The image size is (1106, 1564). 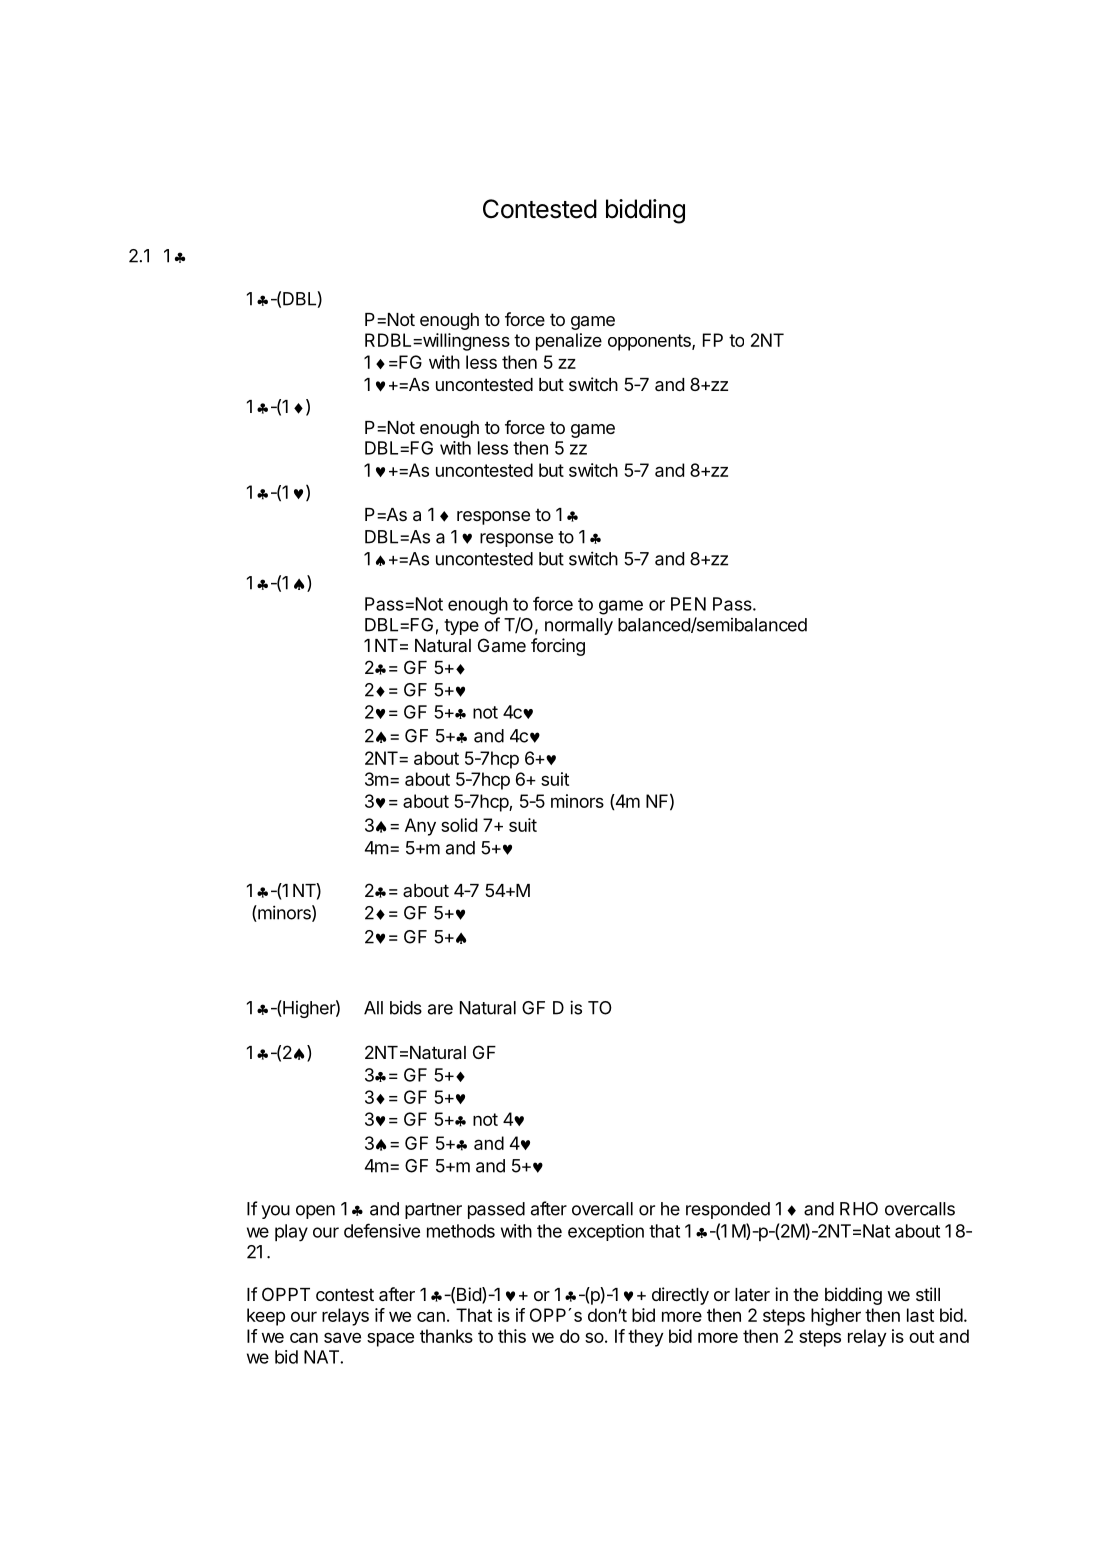 What do you see at coordinates (406, 1008) in the screenshot?
I see `bids` at bounding box center [406, 1008].
